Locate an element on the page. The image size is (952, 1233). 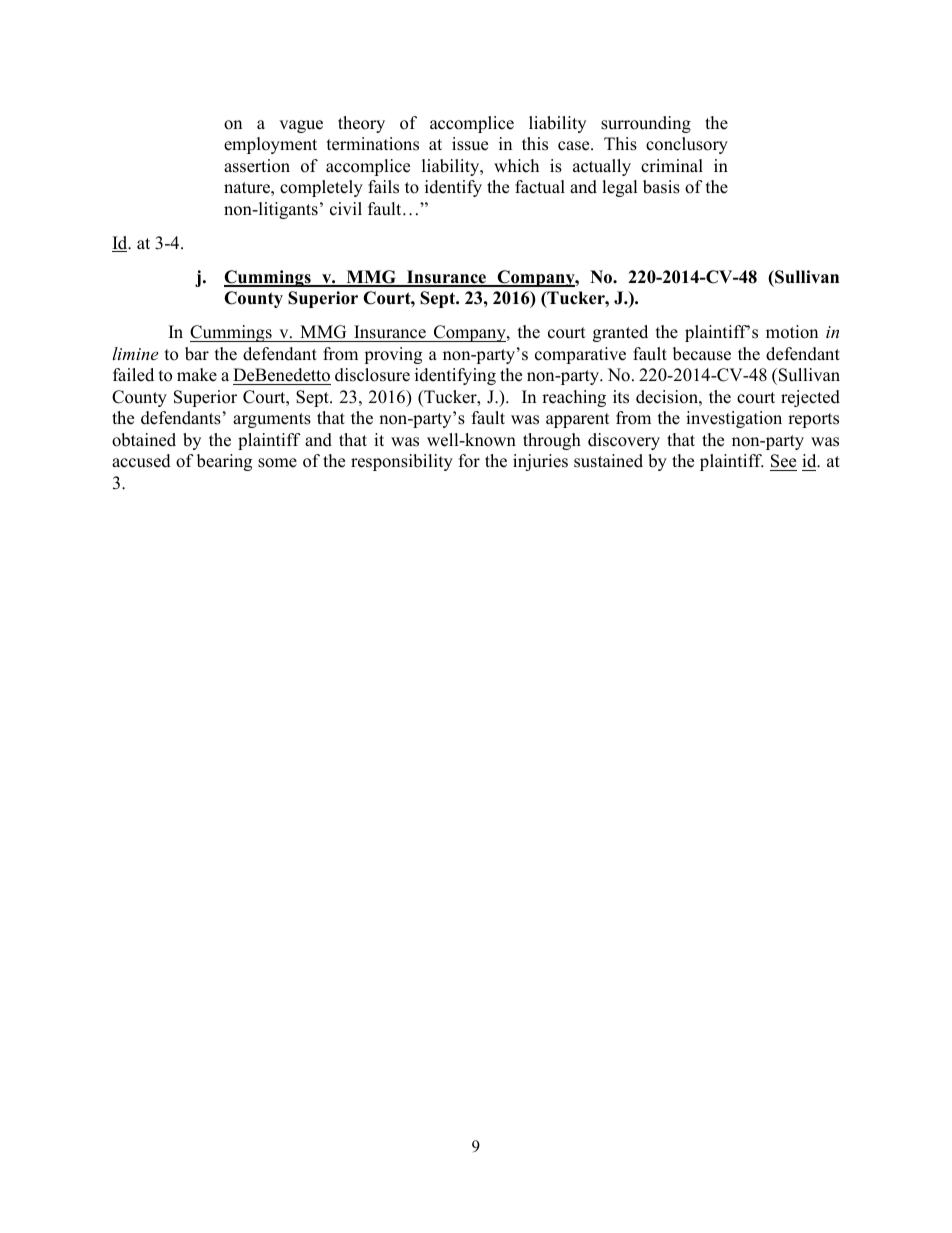
issue is located at coordinates (470, 144).
